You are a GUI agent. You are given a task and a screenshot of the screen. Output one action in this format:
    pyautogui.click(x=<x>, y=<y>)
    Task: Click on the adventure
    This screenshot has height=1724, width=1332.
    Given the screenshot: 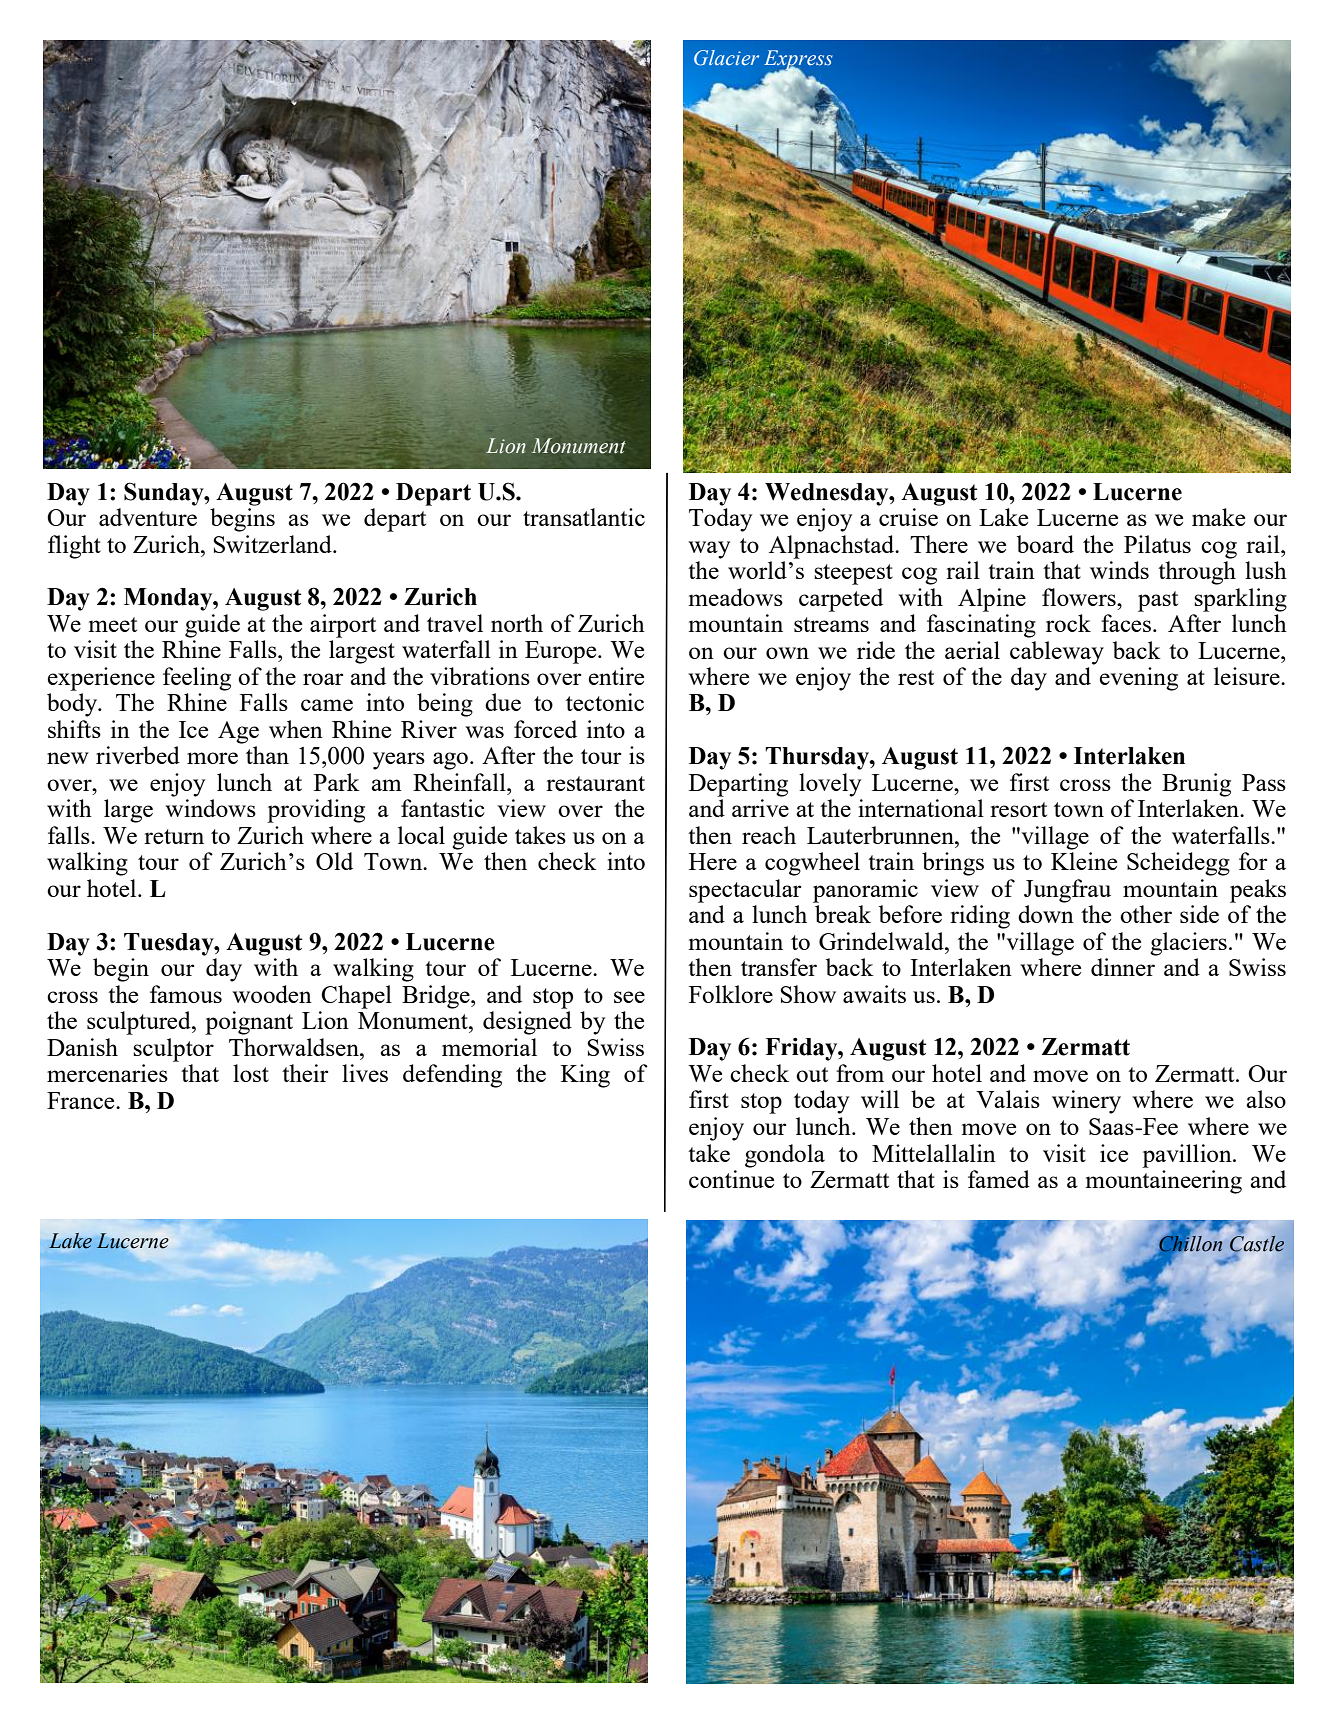 What is the action you would take?
    pyautogui.click(x=148, y=517)
